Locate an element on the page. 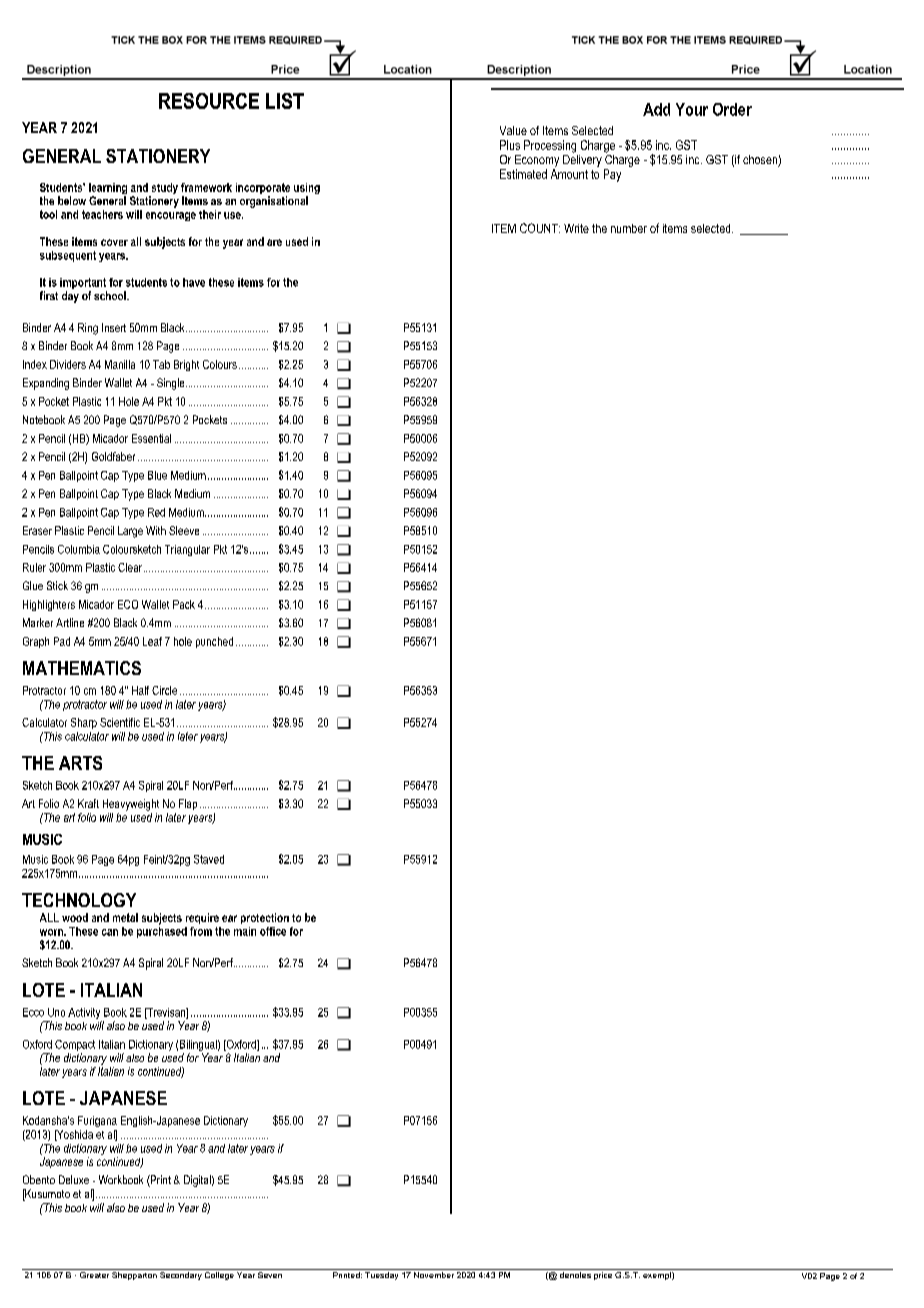 Image resolution: width=924 pixels, height=1308 pixels. Tuesday is located at coordinates (382, 1274).
